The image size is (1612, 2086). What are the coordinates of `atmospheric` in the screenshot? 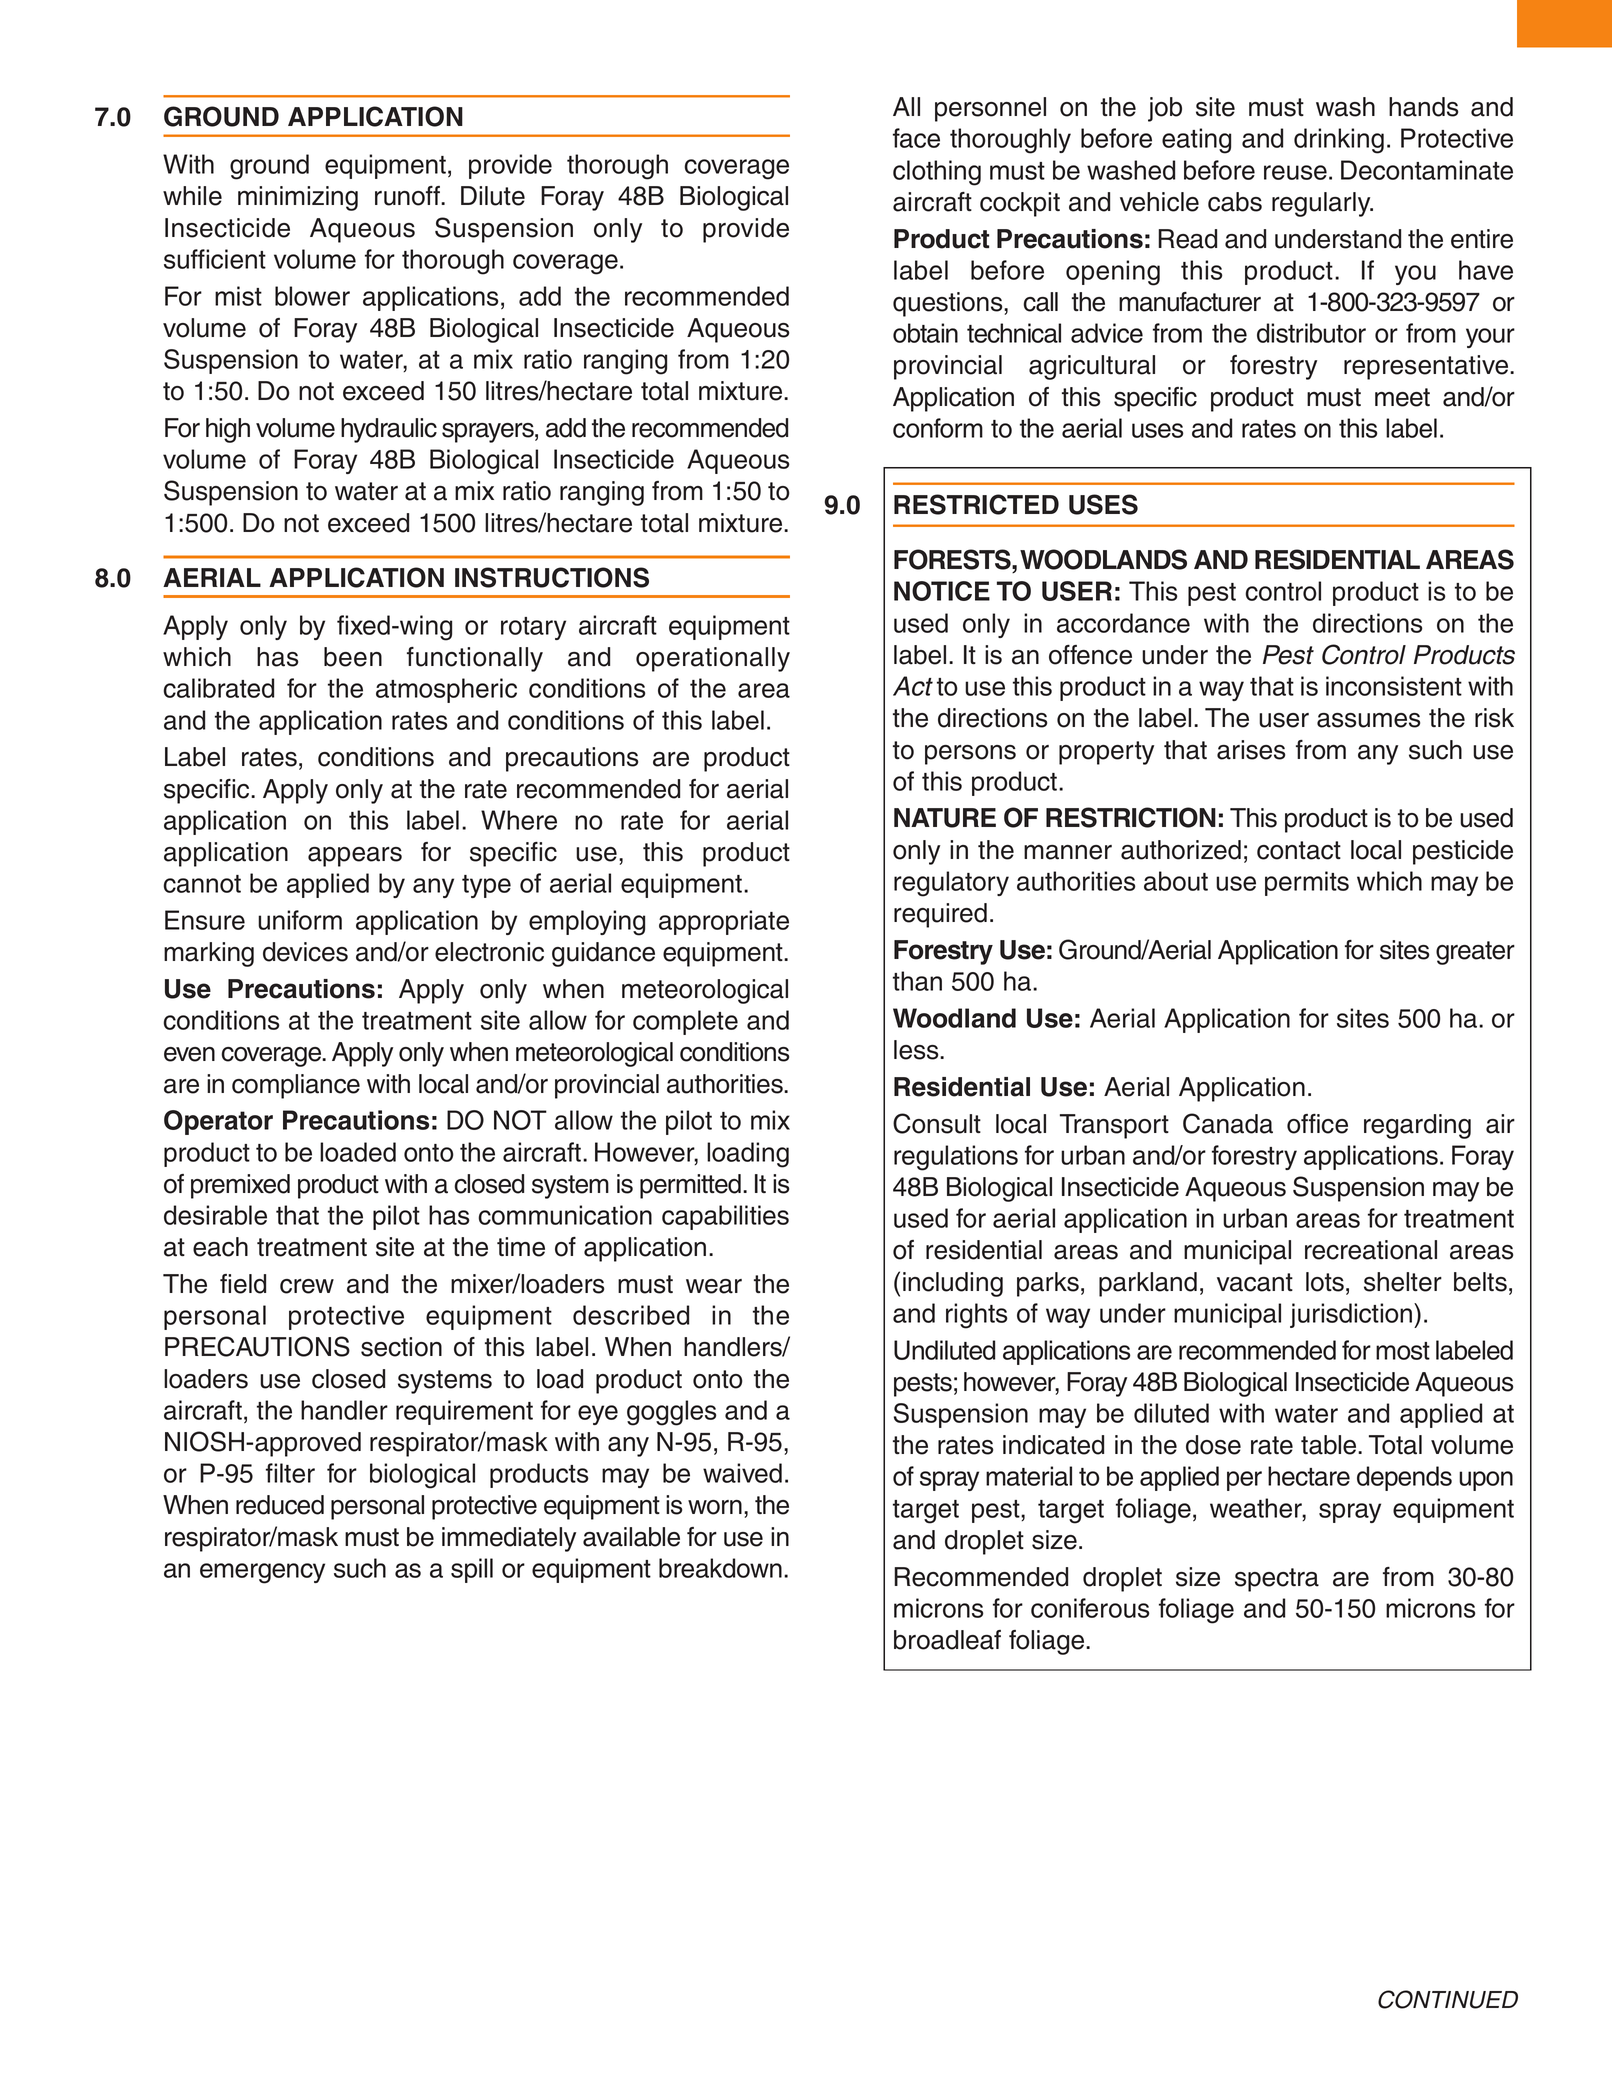 It's located at (446, 690).
